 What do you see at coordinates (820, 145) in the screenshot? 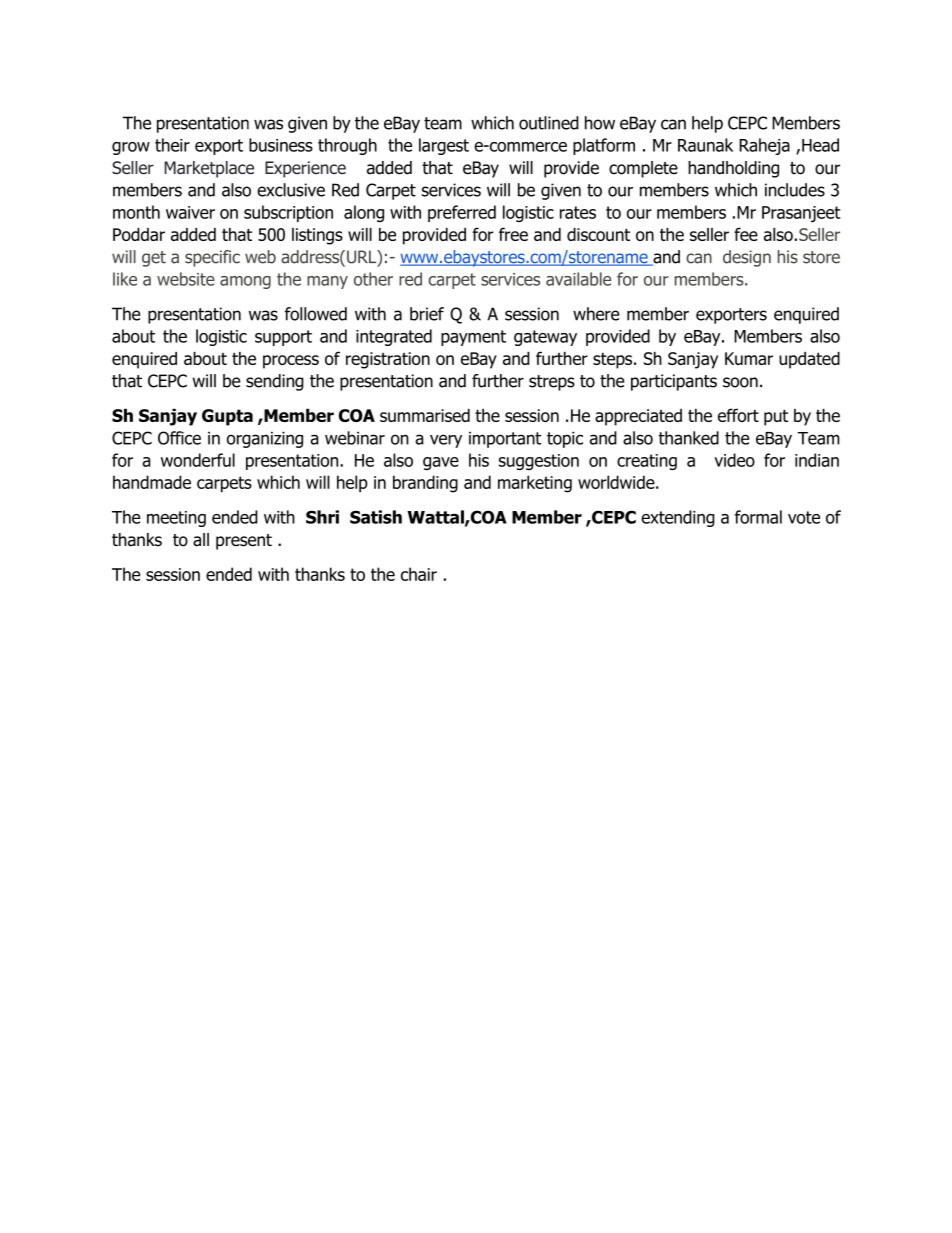
I see `Head` at bounding box center [820, 145].
